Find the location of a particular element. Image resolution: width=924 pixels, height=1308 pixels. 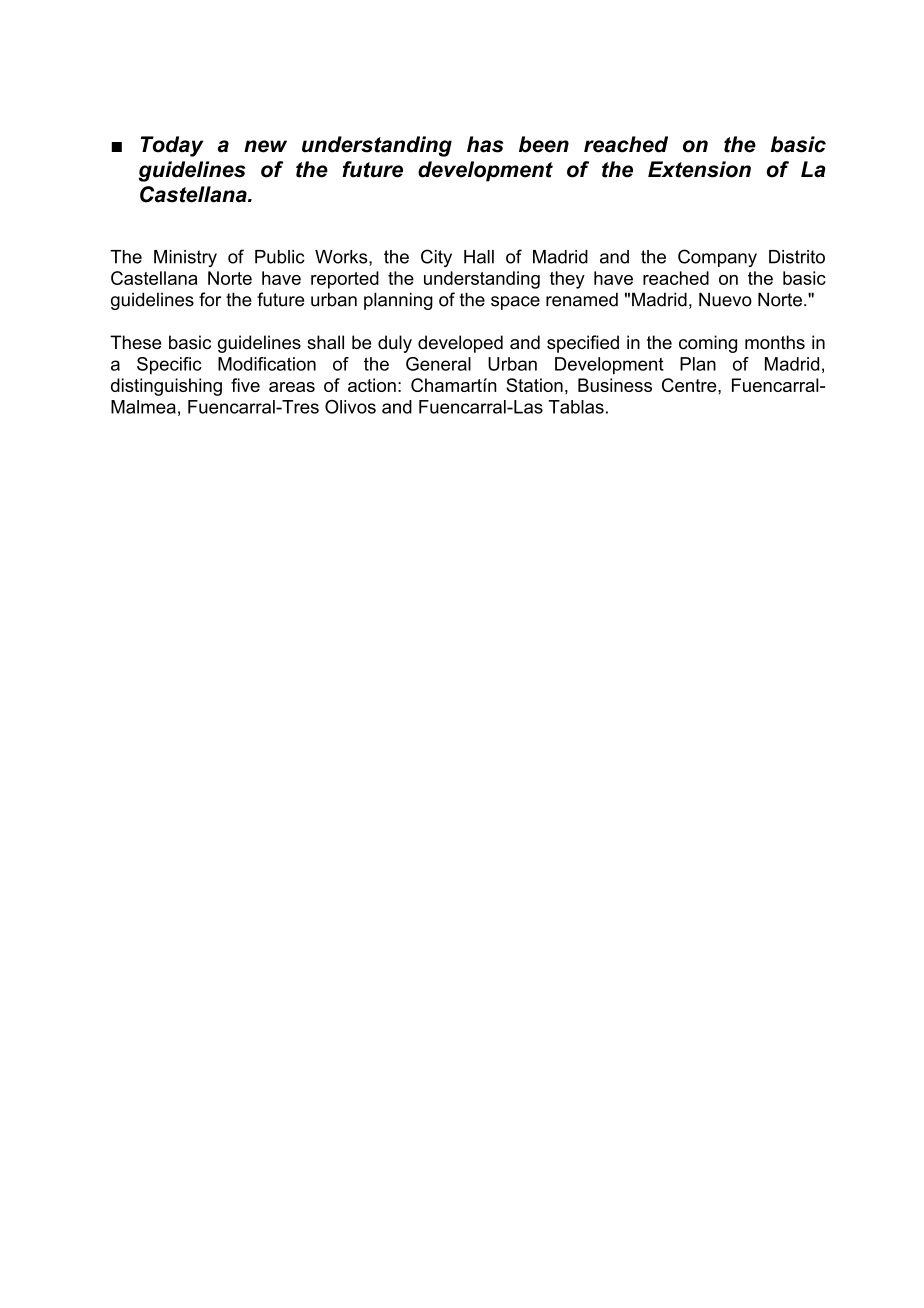

Ministry is located at coordinates (185, 258).
